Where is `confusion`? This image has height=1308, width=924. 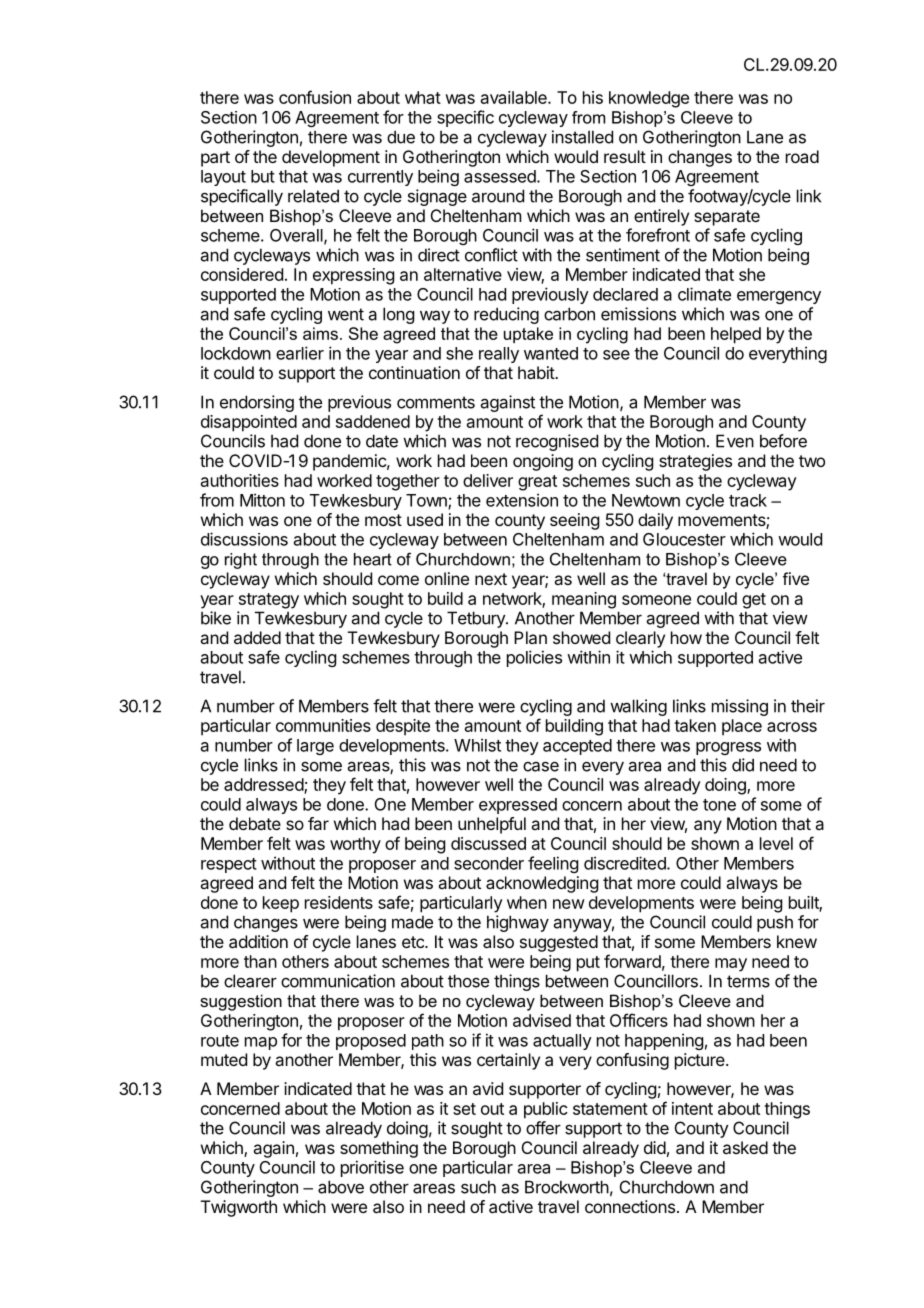 confusion is located at coordinates (315, 97).
